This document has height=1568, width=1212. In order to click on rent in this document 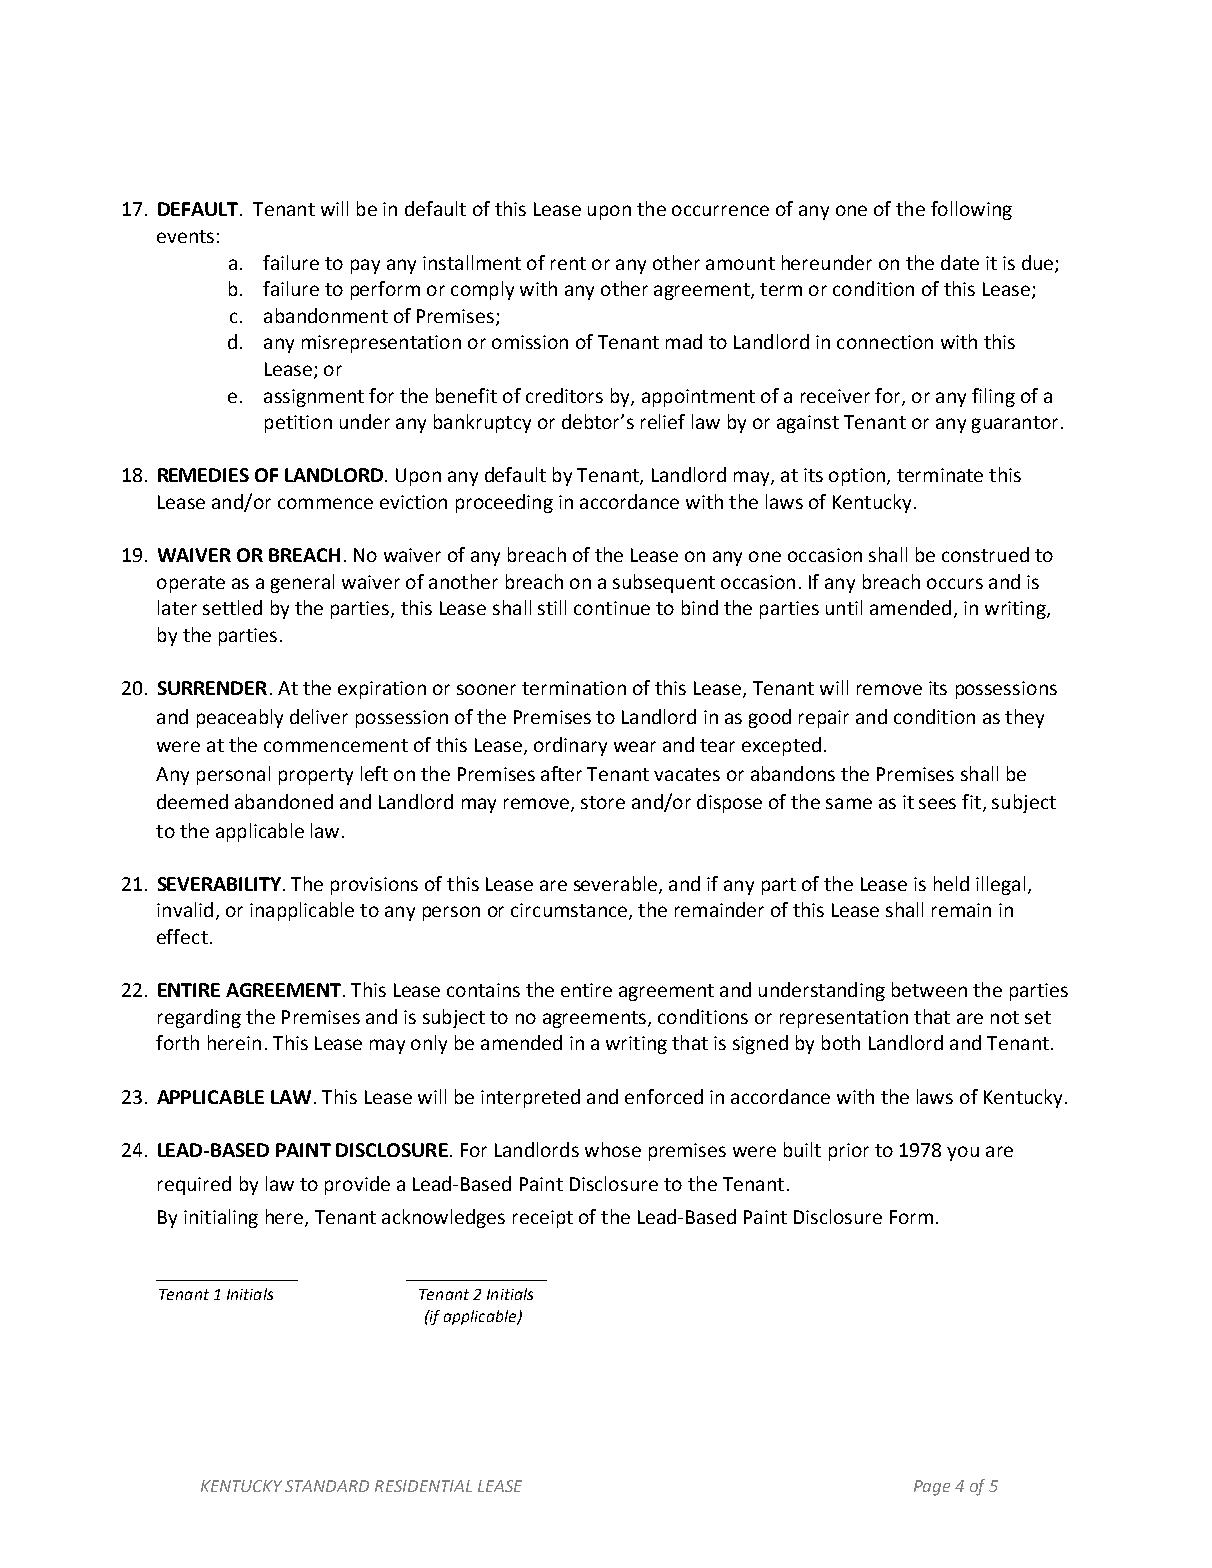, I will do `click(568, 263)`.
